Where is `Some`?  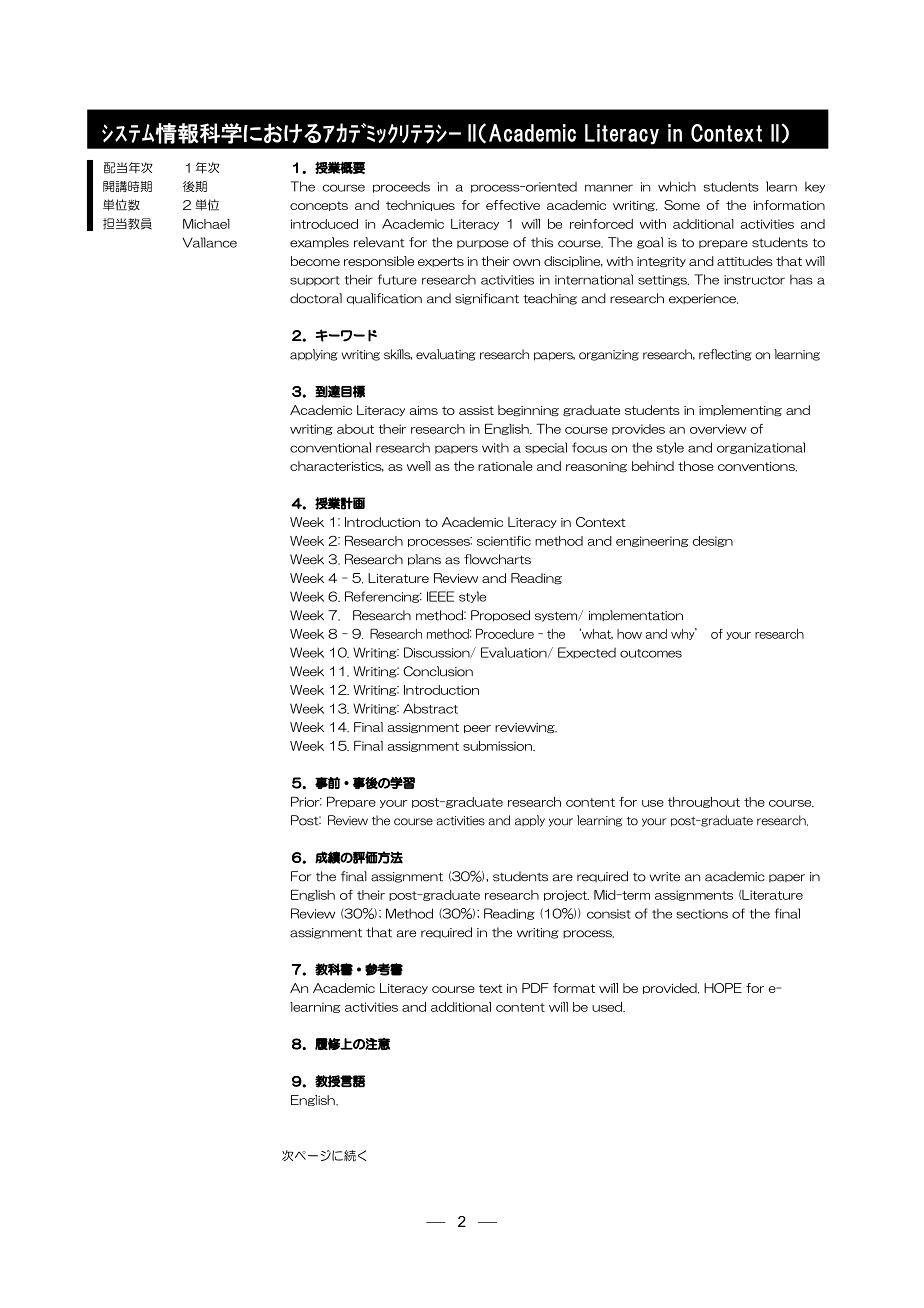
Some is located at coordinates (682, 205).
